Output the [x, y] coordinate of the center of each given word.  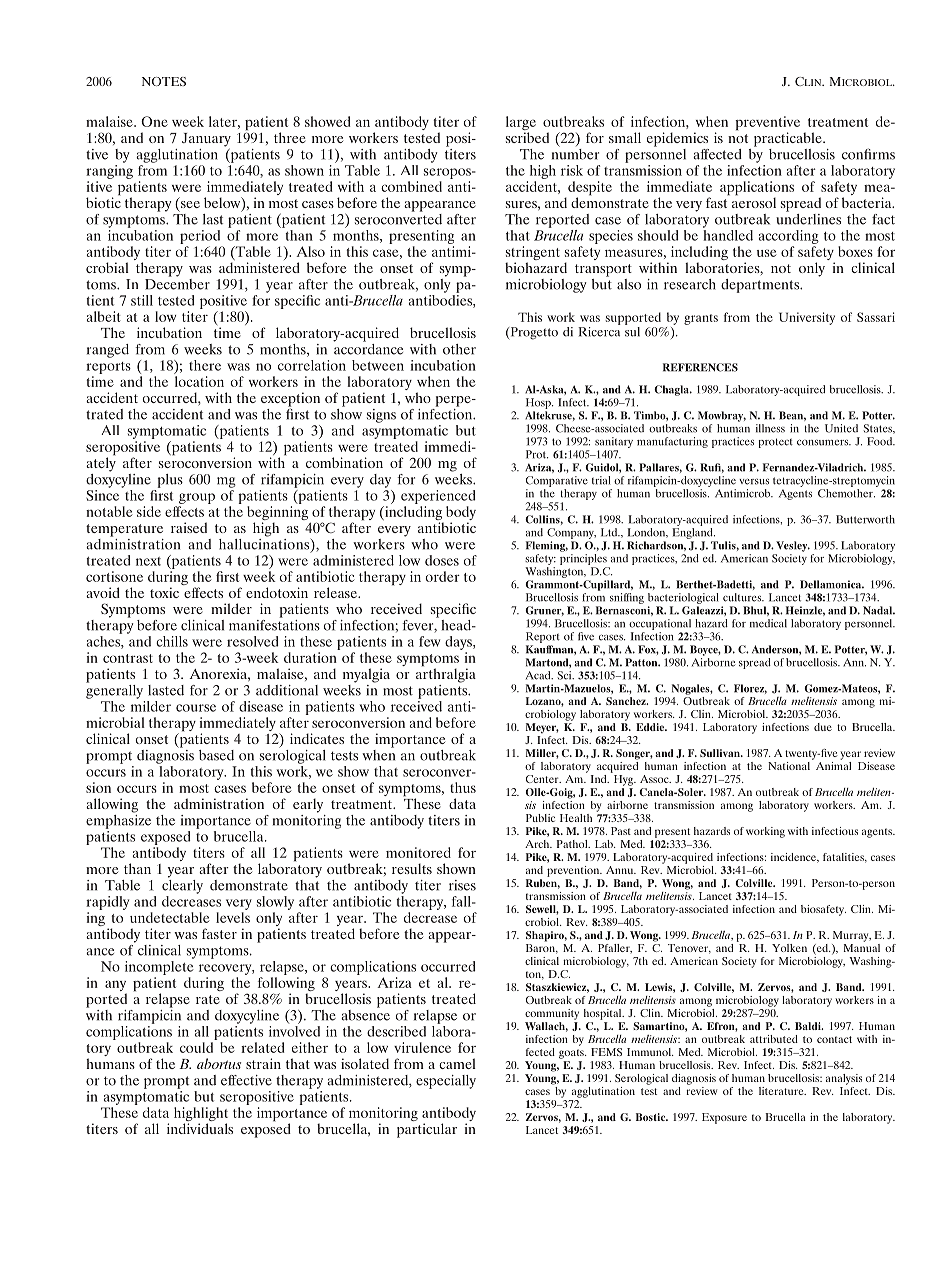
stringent [533, 254]
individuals [200, 1128]
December [177, 283]
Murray [852, 936]
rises [462, 885]
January [206, 141]
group [197, 498]
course [196, 708]
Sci [565, 675]
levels [233, 917]
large [521, 124]
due [823, 727]
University [807, 318]
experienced [438, 497]
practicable [789, 139]
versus [754, 482]
